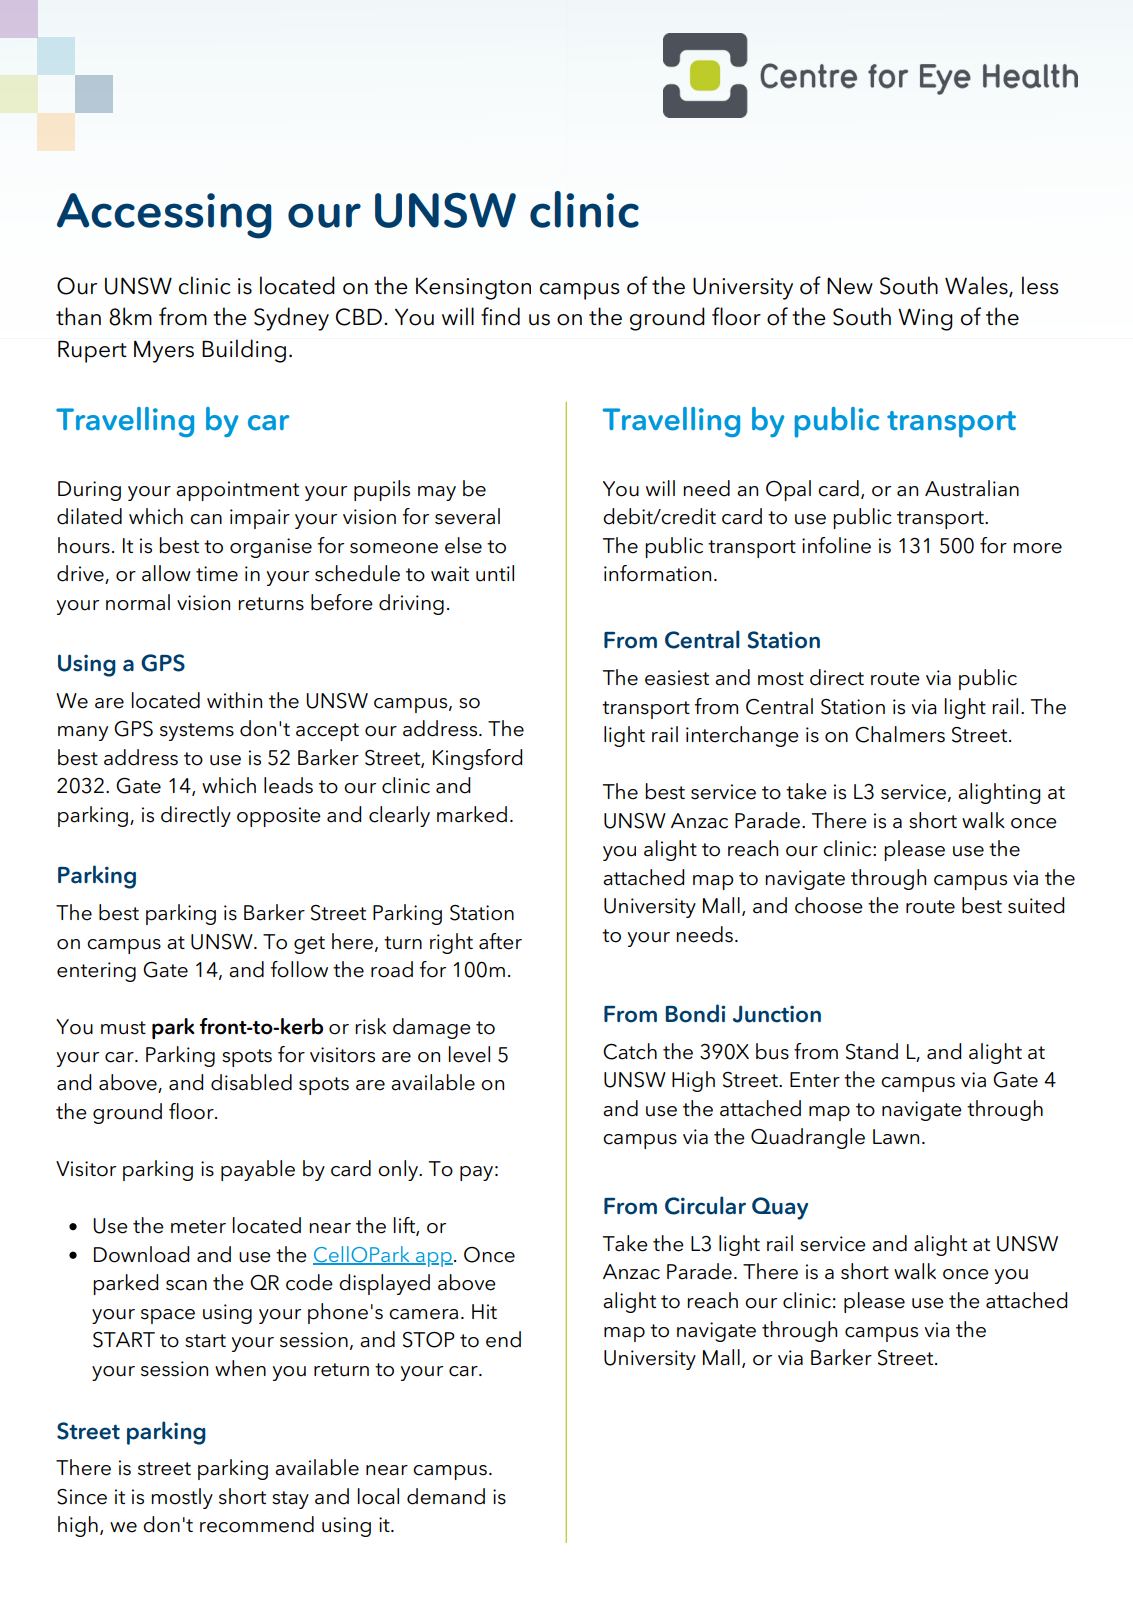  What do you see at coordinates (472, 814) in the document?
I see `marked` at bounding box center [472, 814].
